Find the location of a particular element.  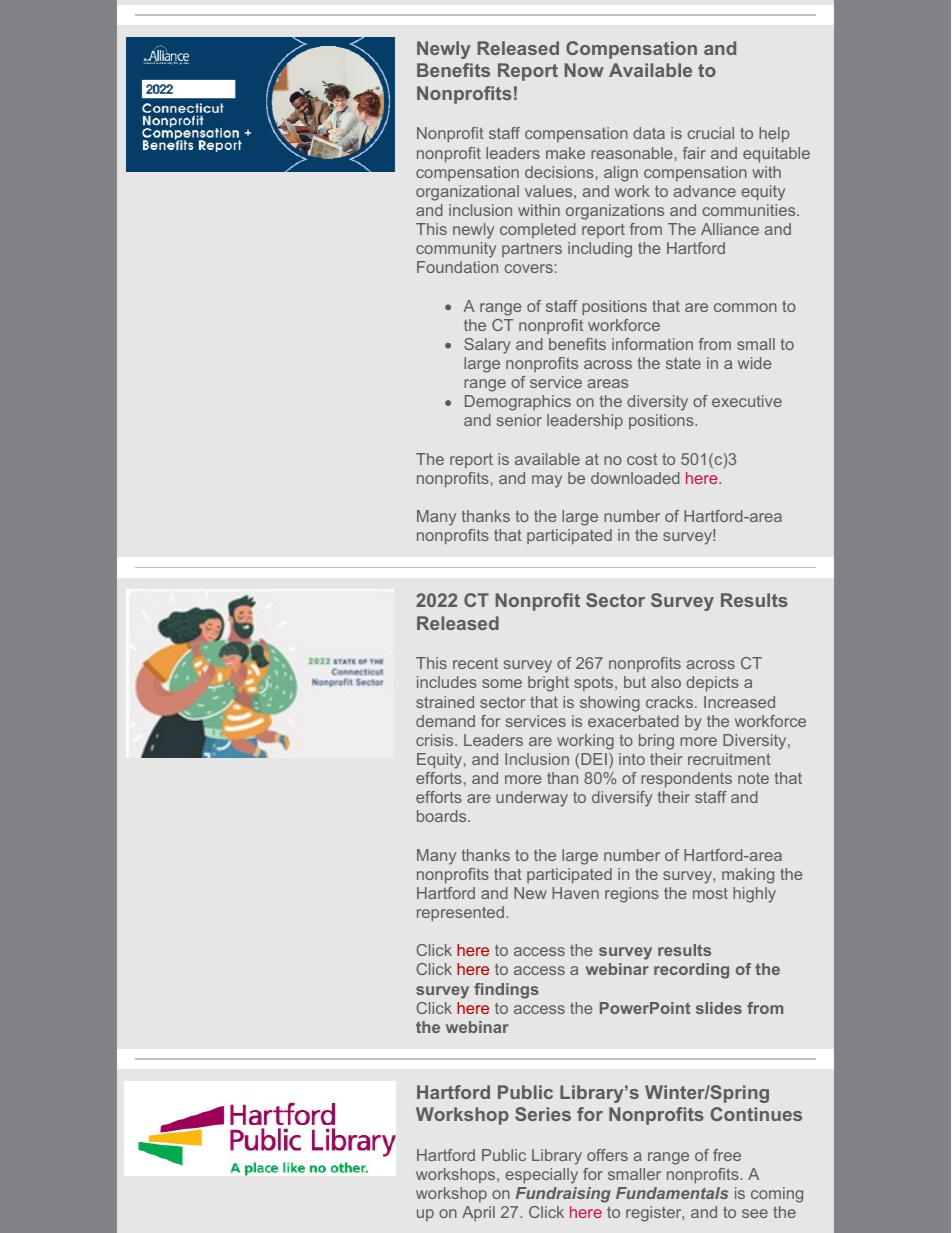

note is located at coordinates (753, 778).
